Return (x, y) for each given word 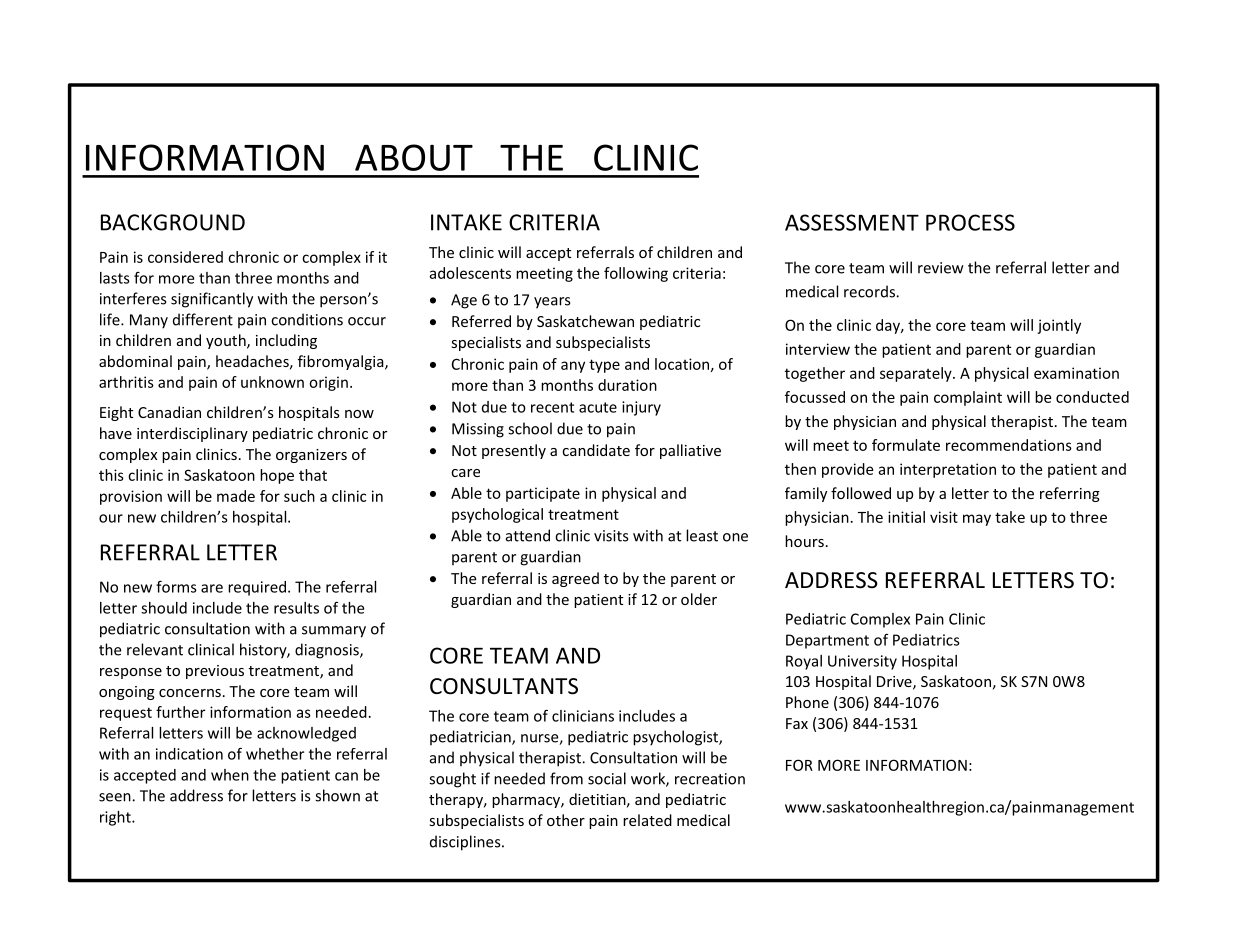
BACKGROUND (173, 222)
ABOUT (414, 157)
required (258, 588)
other (566, 820)
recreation (710, 779)
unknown (272, 382)
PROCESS (970, 222)
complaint (968, 398)
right (116, 818)
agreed (575, 579)
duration (627, 385)
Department (827, 641)
